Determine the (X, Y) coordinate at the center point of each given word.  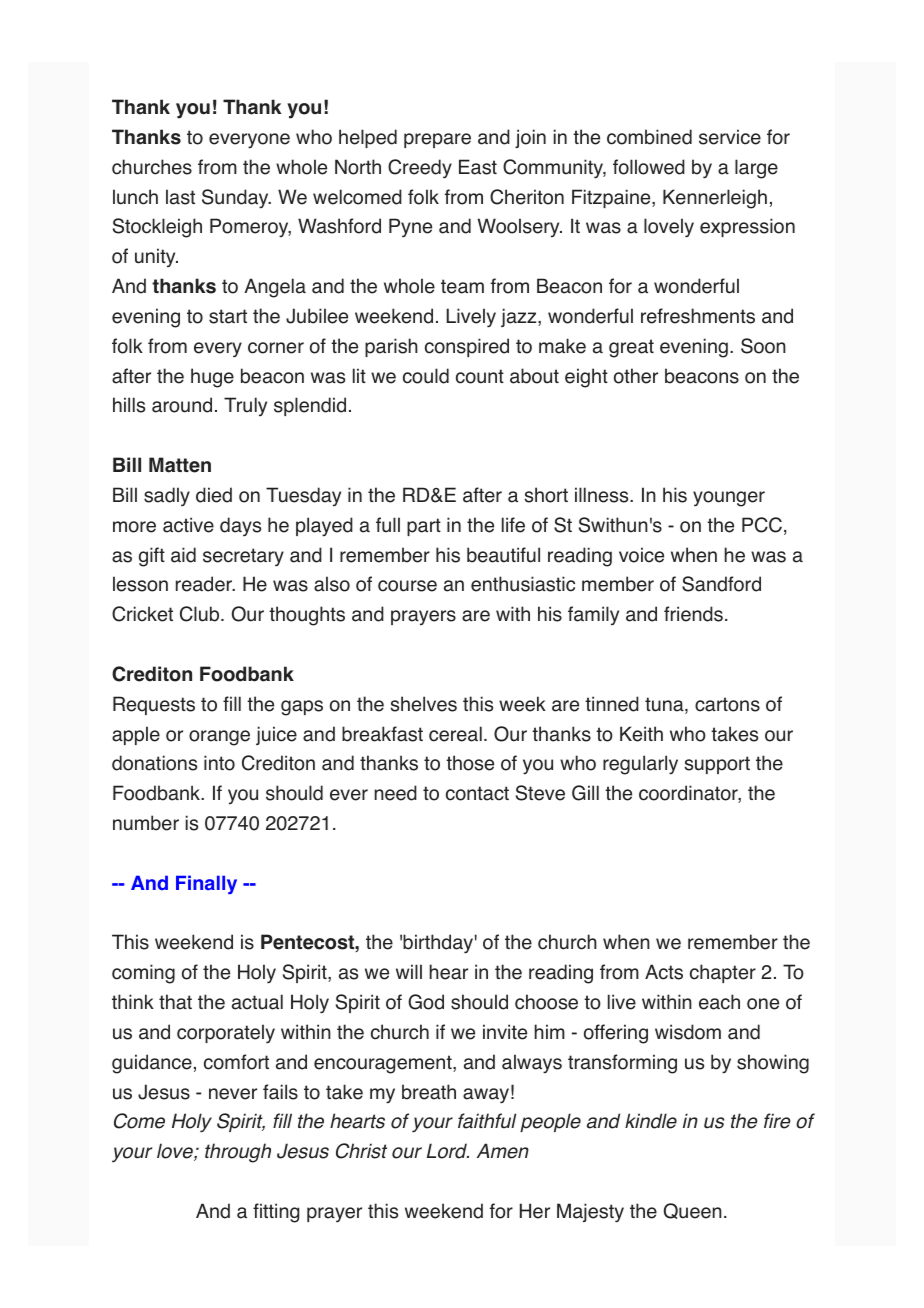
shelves (424, 704)
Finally (206, 884)
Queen (693, 1211)
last (180, 197)
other (636, 376)
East (478, 167)
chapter (723, 973)
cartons (727, 704)
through (238, 1153)
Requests (154, 705)
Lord (448, 1151)
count (480, 376)
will (409, 971)
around (182, 405)
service (730, 137)
